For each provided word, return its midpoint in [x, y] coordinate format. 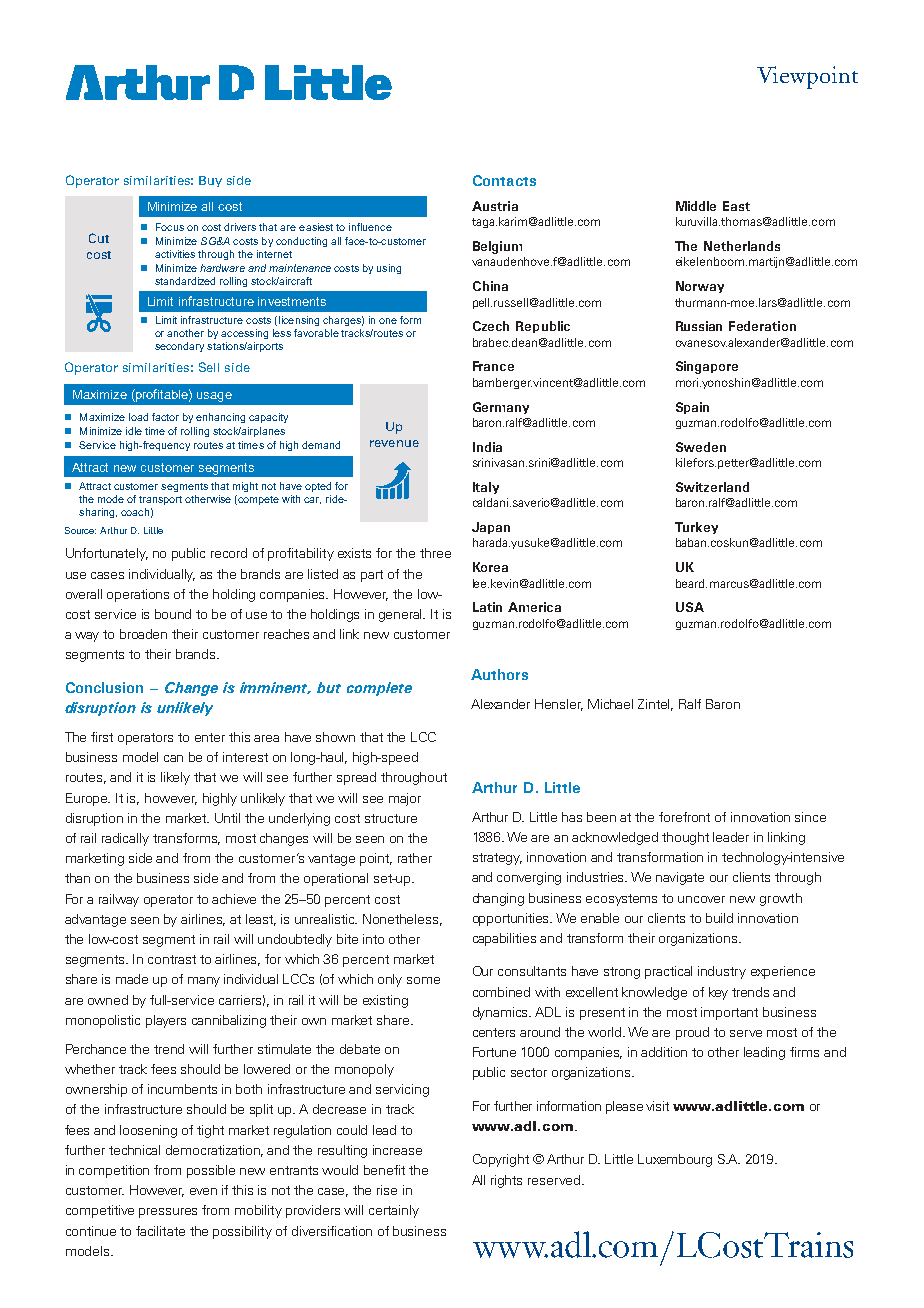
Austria [495, 206]
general [402, 615]
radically [125, 839]
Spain [692, 408]
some [423, 980]
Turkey [696, 528]
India [487, 447]
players [166, 1021]
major [405, 799]
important [729, 1013]
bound [173, 614]
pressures [168, 1213]
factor [165, 417]
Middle [696, 206]
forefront [684, 817]
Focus [170, 227]
